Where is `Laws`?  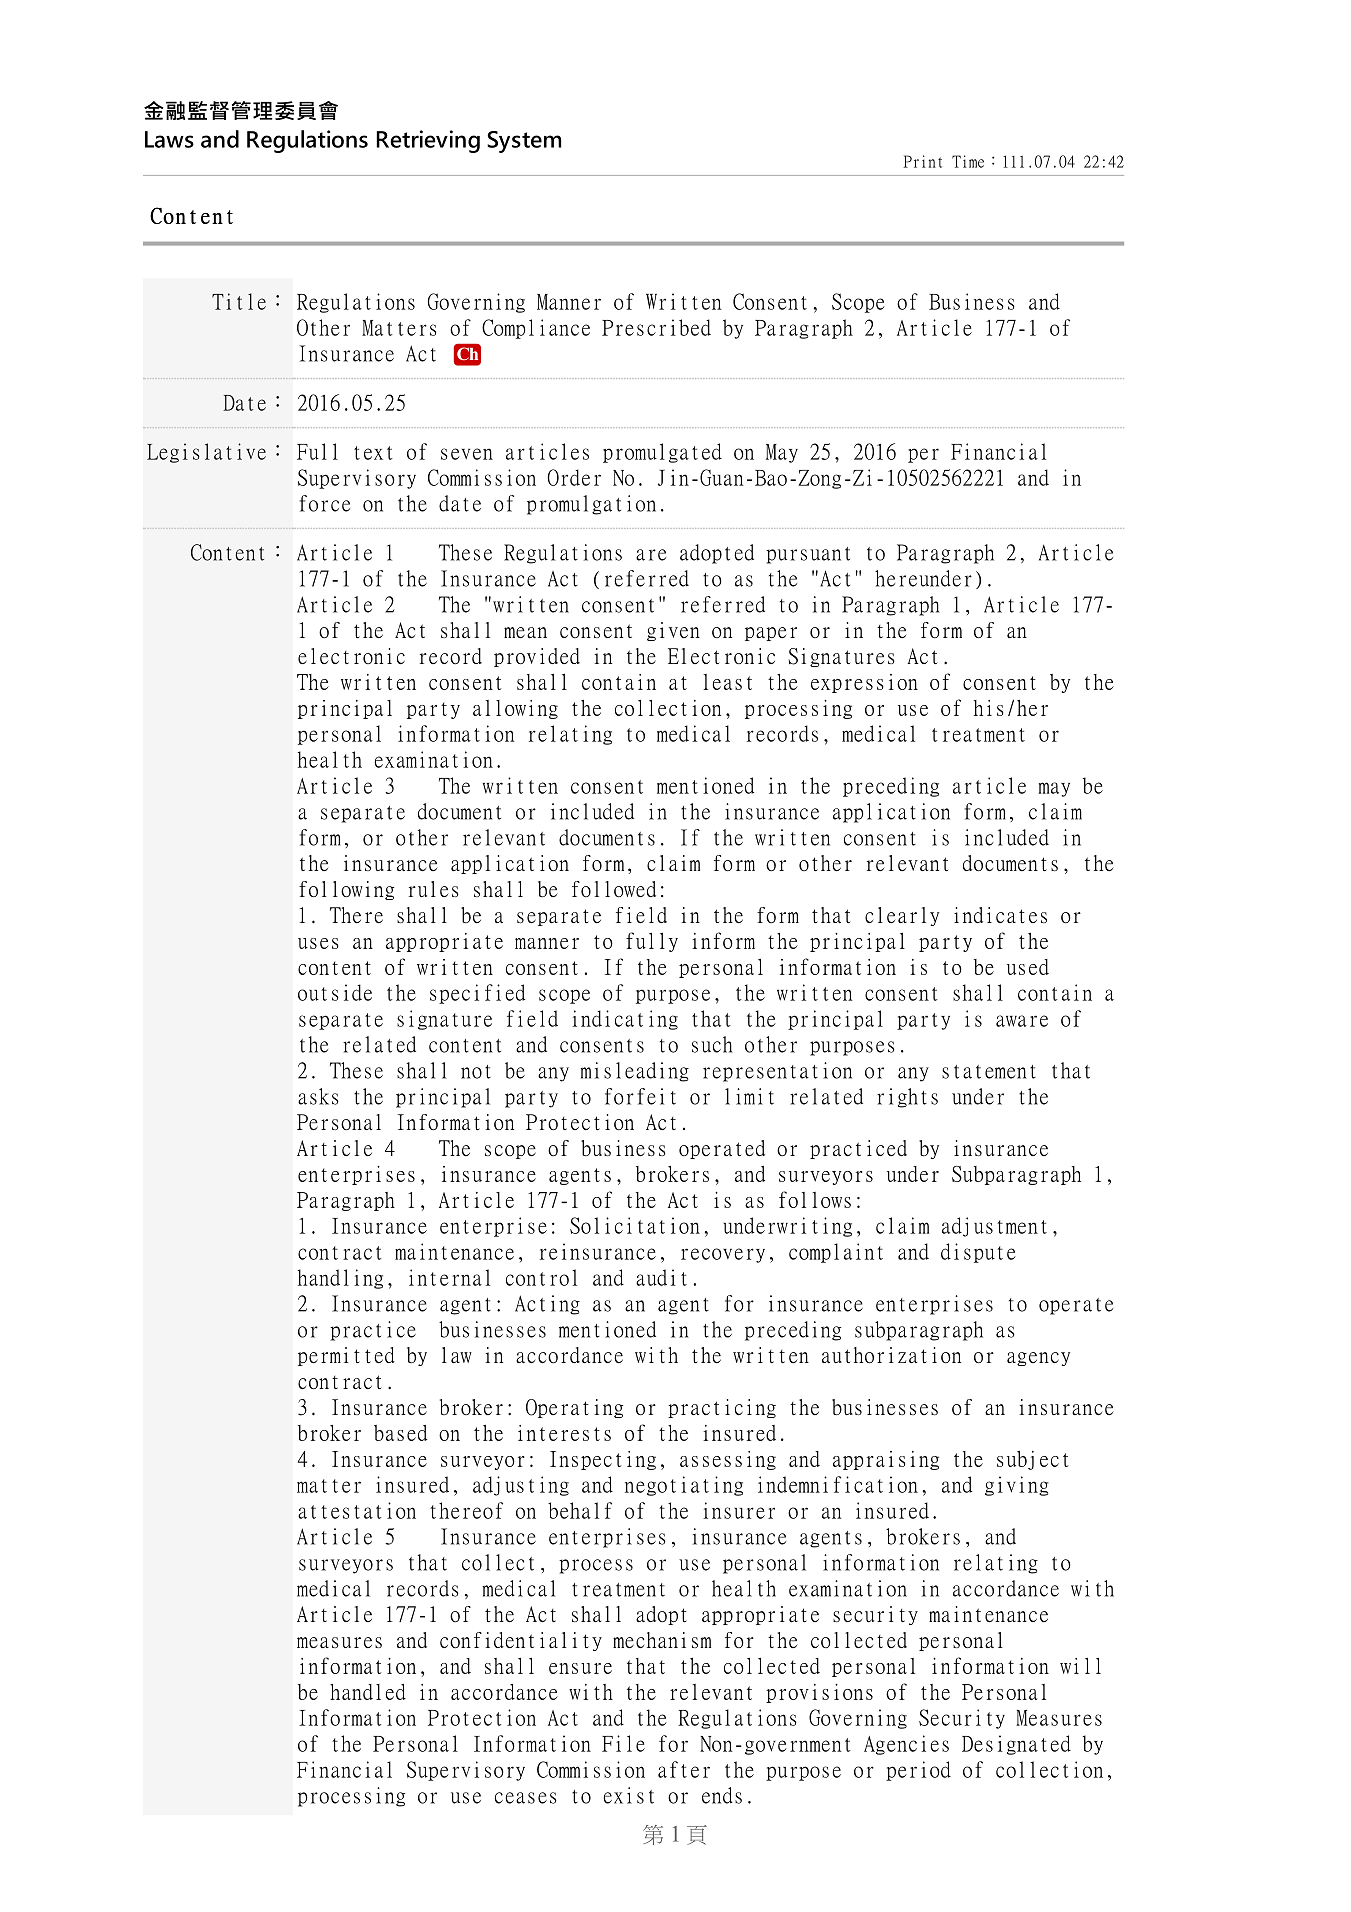 Laws is located at coordinates (169, 139).
